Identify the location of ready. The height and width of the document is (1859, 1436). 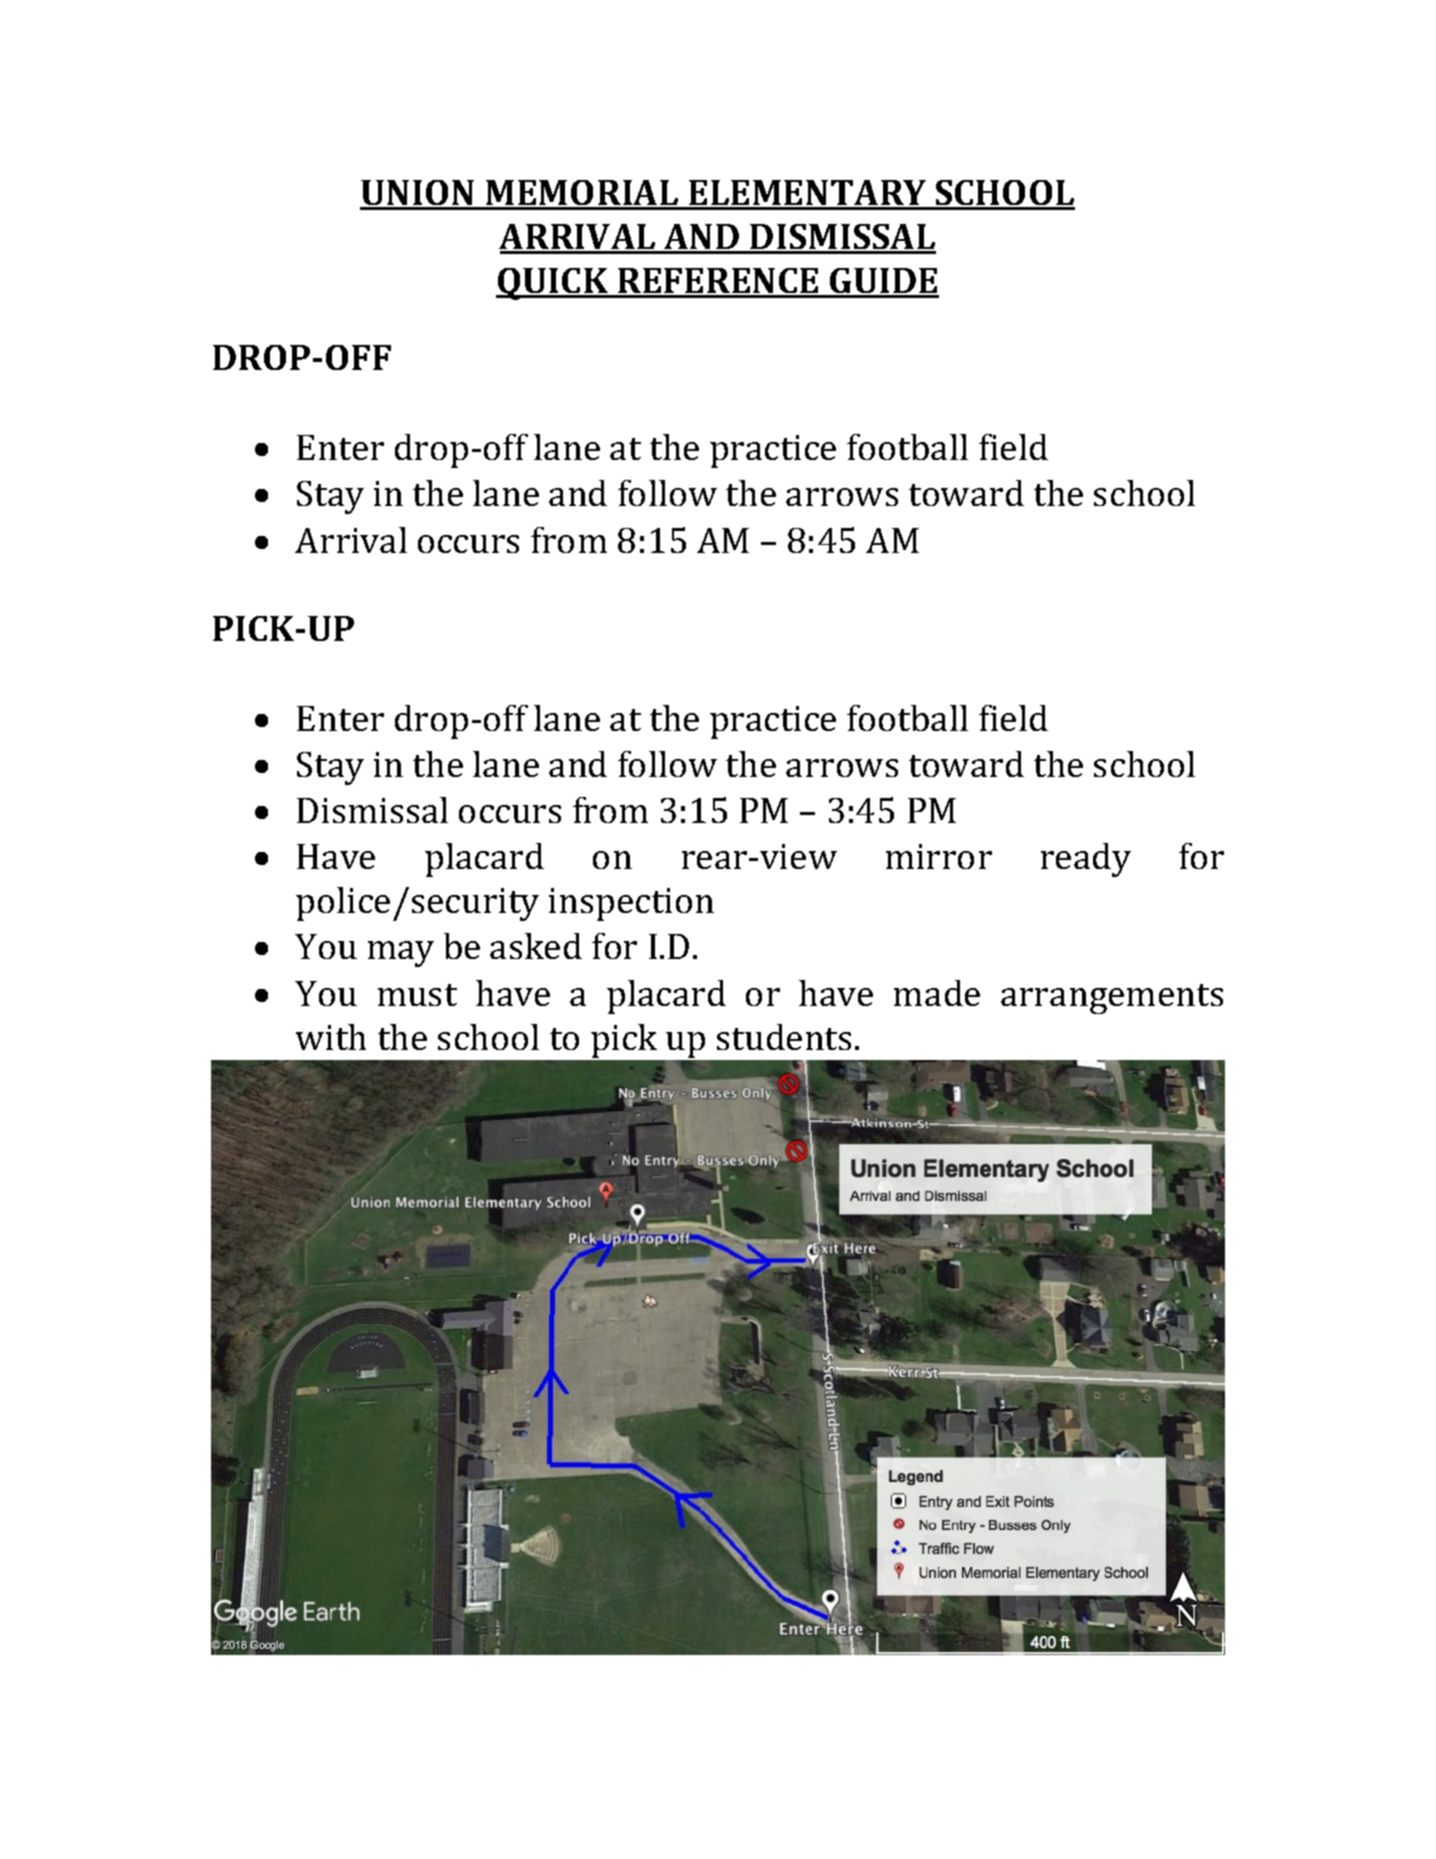
(1086, 860).
